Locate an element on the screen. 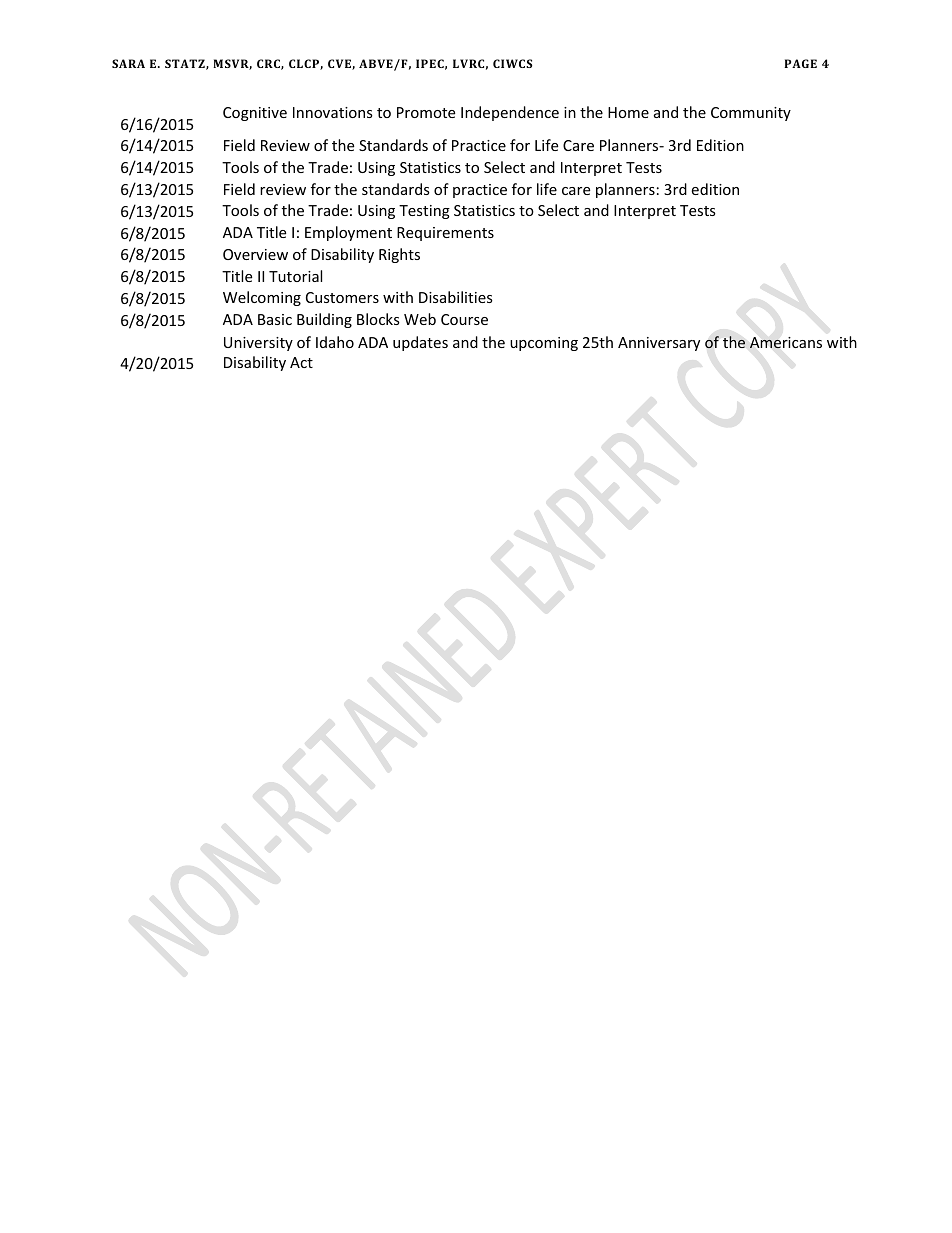 The height and width of the screenshot is (1233, 952). CRC is located at coordinates (269, 64).
